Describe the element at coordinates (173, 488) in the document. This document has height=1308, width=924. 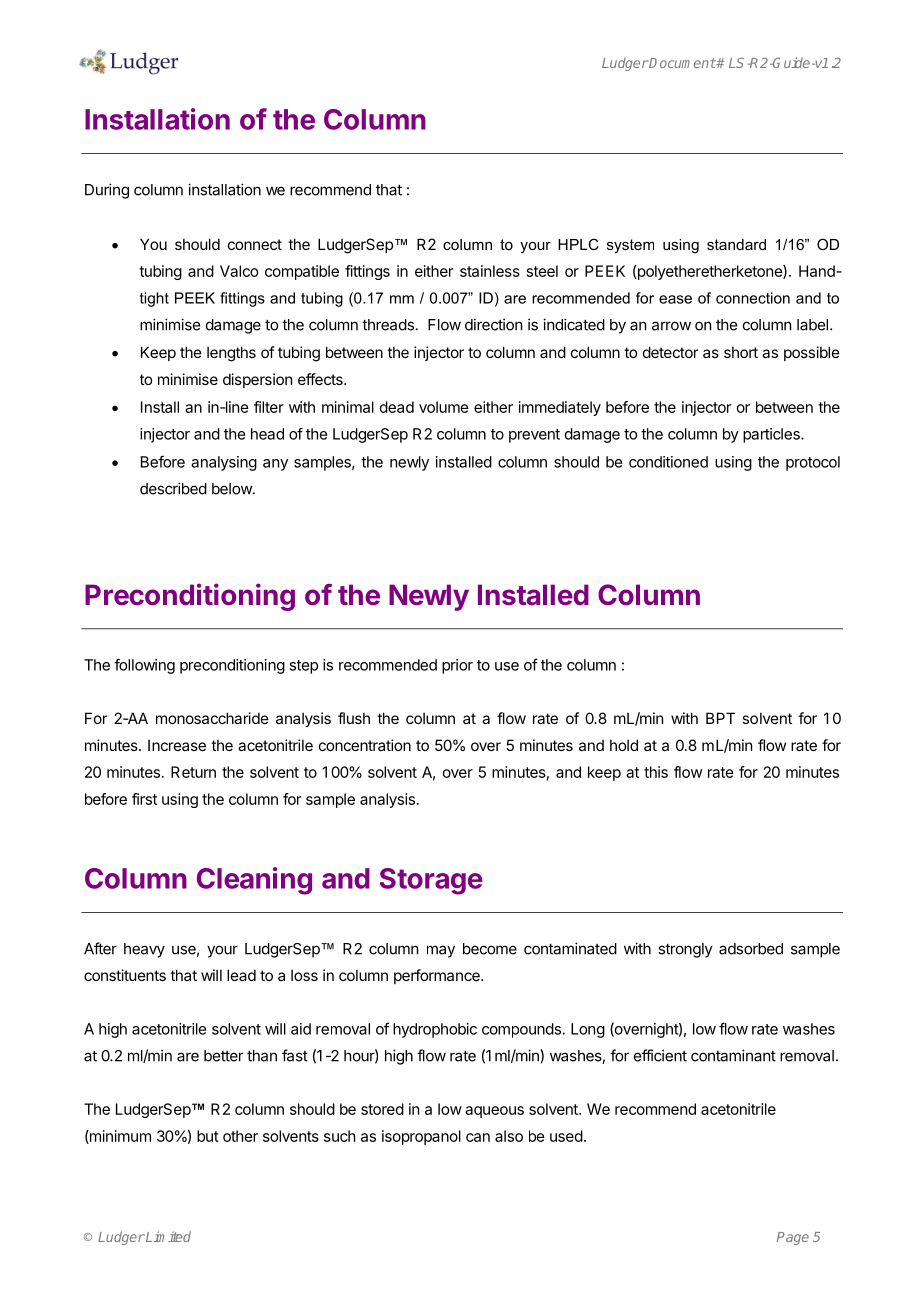
I see `described` at that location.
